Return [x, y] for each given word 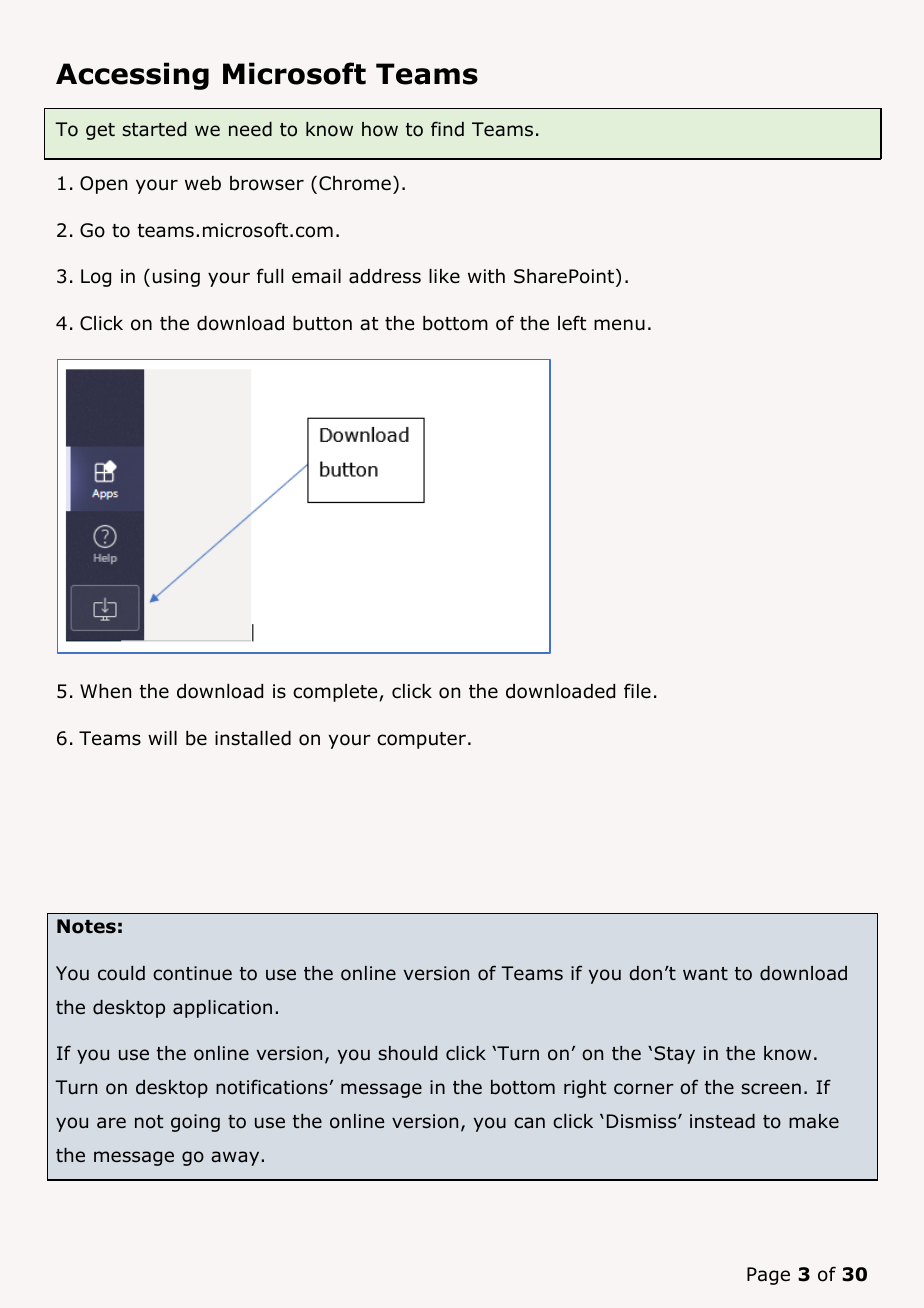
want [705, 974]
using [176, 278]
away [235, 1158]
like [444, 276]
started [154, 129]
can [529, 1123]
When [105, 691]
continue [192, 973]
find [447, 129]
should [407, 1053]
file [637, 691]
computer [421, 740]
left [572, 323]
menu [619, 325]
